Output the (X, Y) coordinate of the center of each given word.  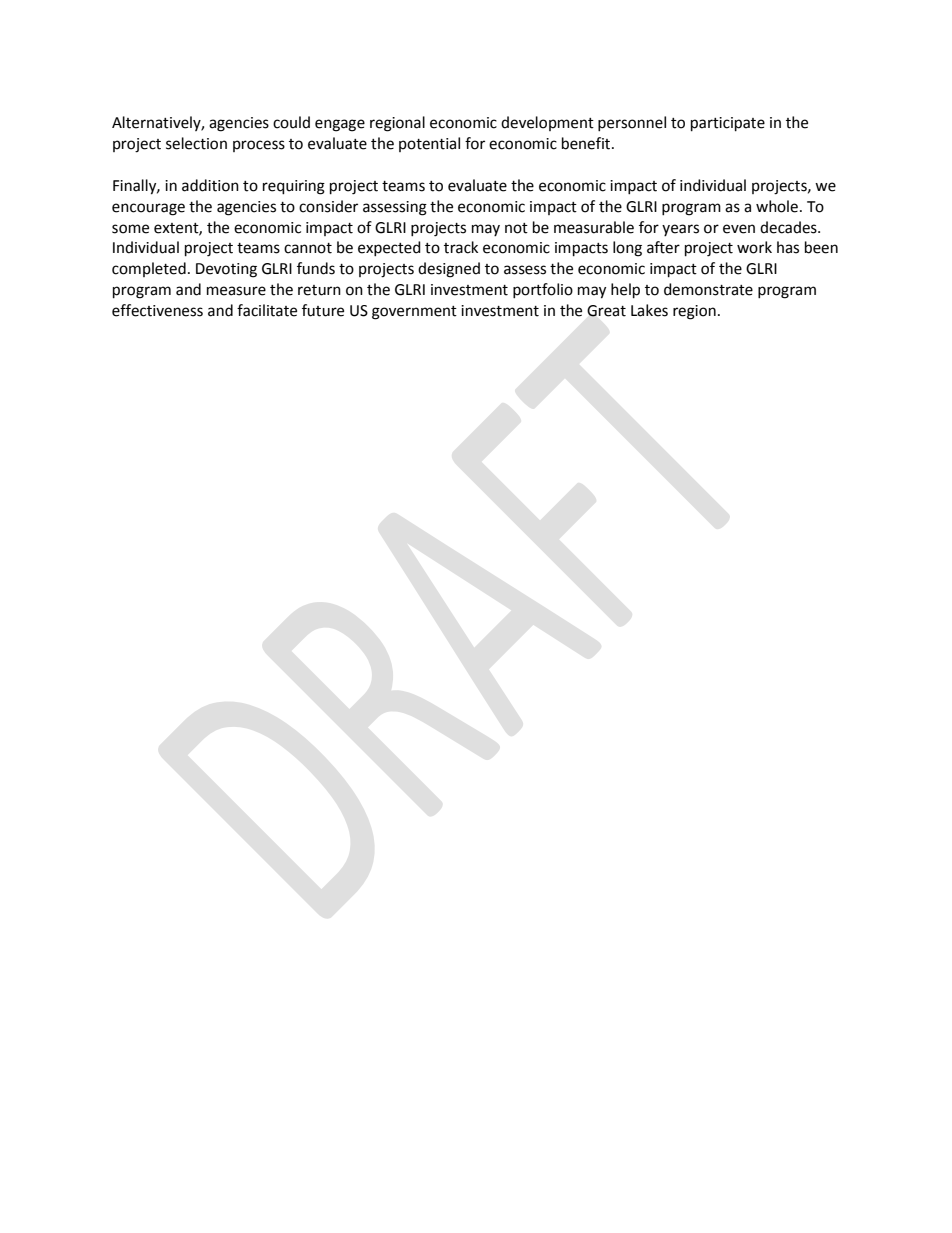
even (739, 229)
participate (728, 124)
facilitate (267, 310)
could (291, 122)
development (547, 123)
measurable (594, 227)
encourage (148, 209)
